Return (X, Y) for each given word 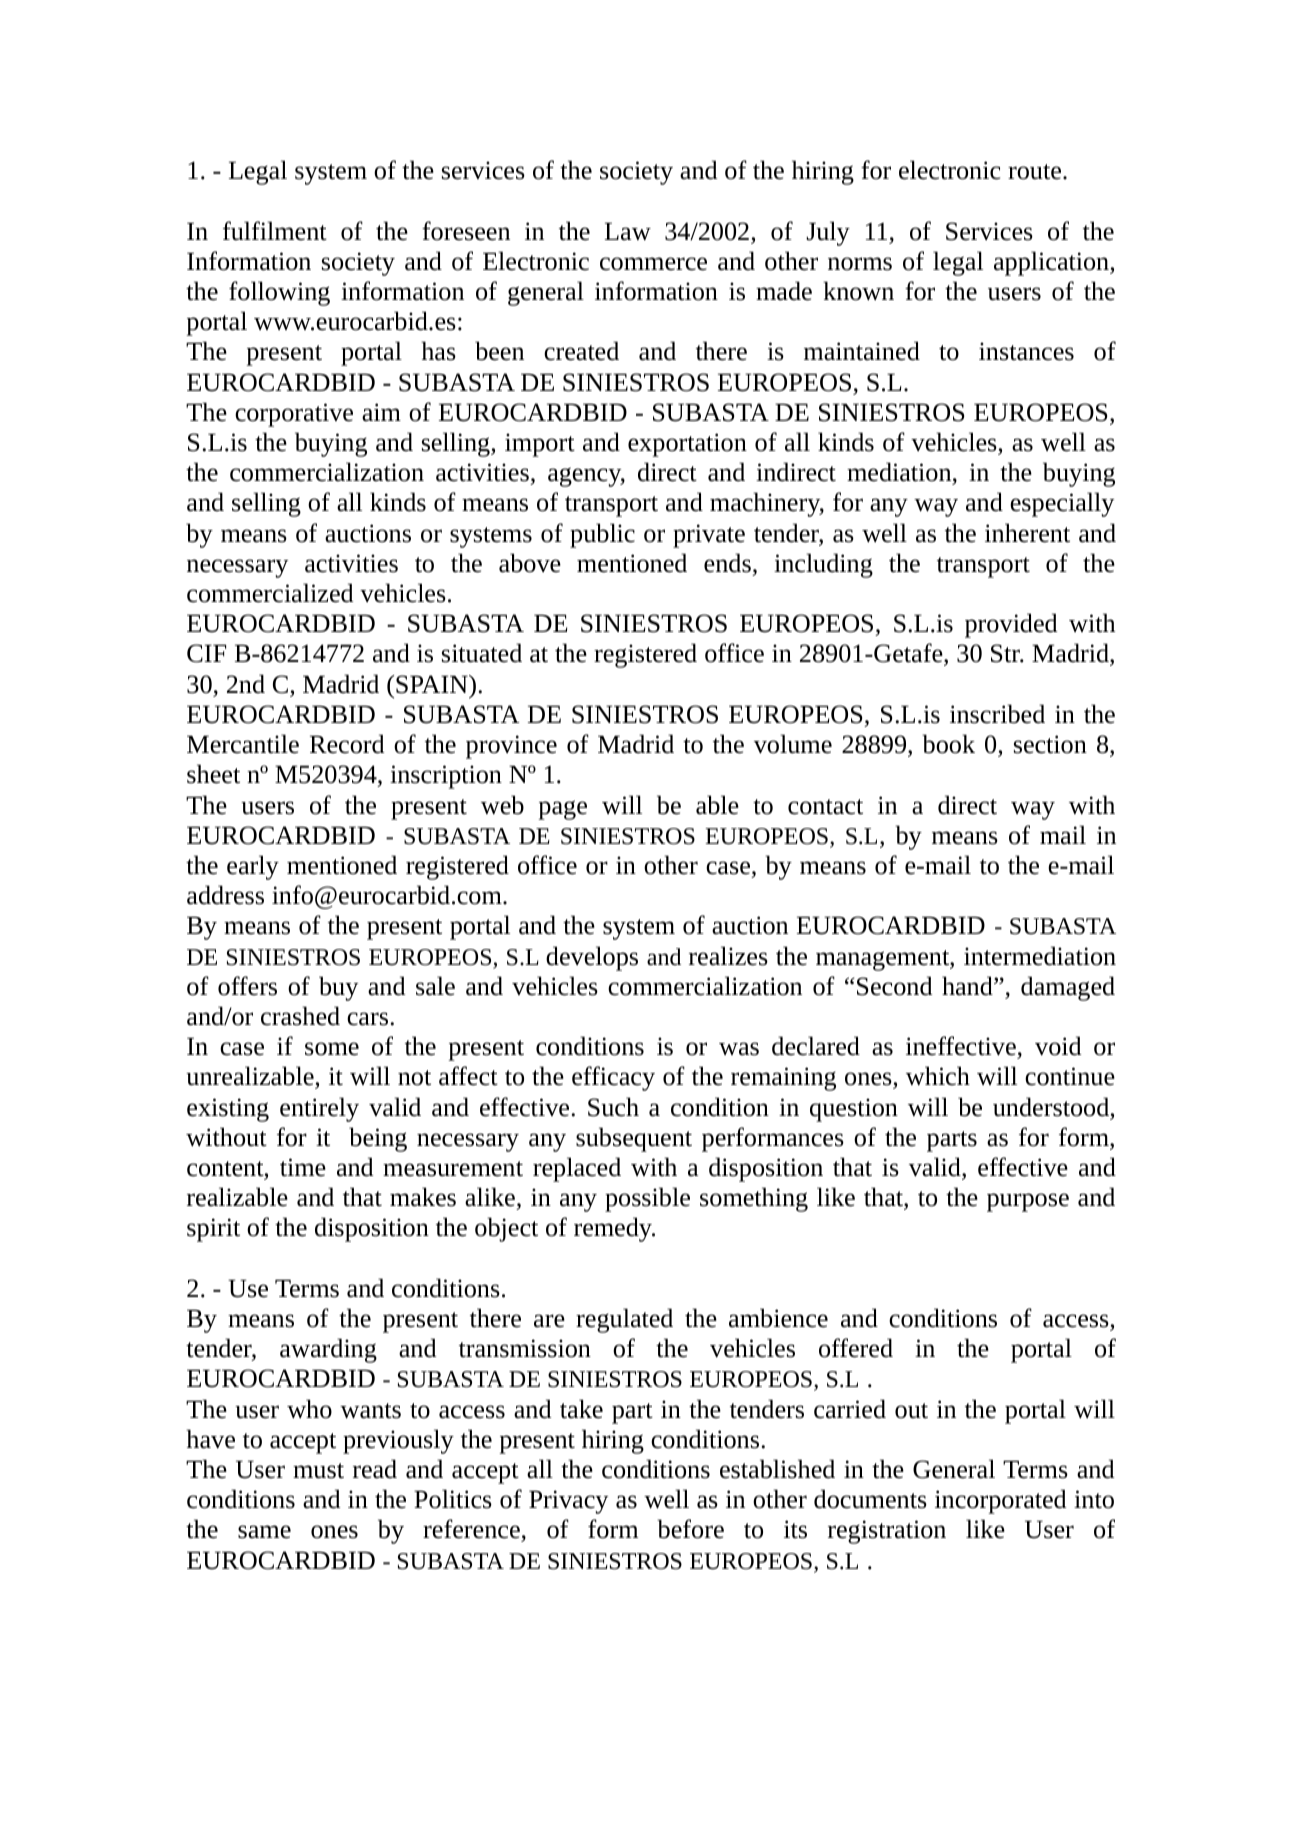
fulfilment (275, 231)
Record (347, 744)
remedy (614, 1229)
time (303, 1167)
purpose (1028, 1202)
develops (592, 958)
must (318, 1471)
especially (1062, 504)
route (1036, 172)
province (511, 747)
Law (628, 231)
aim (381, 412)
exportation (687, 445)
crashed (300, 1016)
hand (968, 986)
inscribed (997, 714)
